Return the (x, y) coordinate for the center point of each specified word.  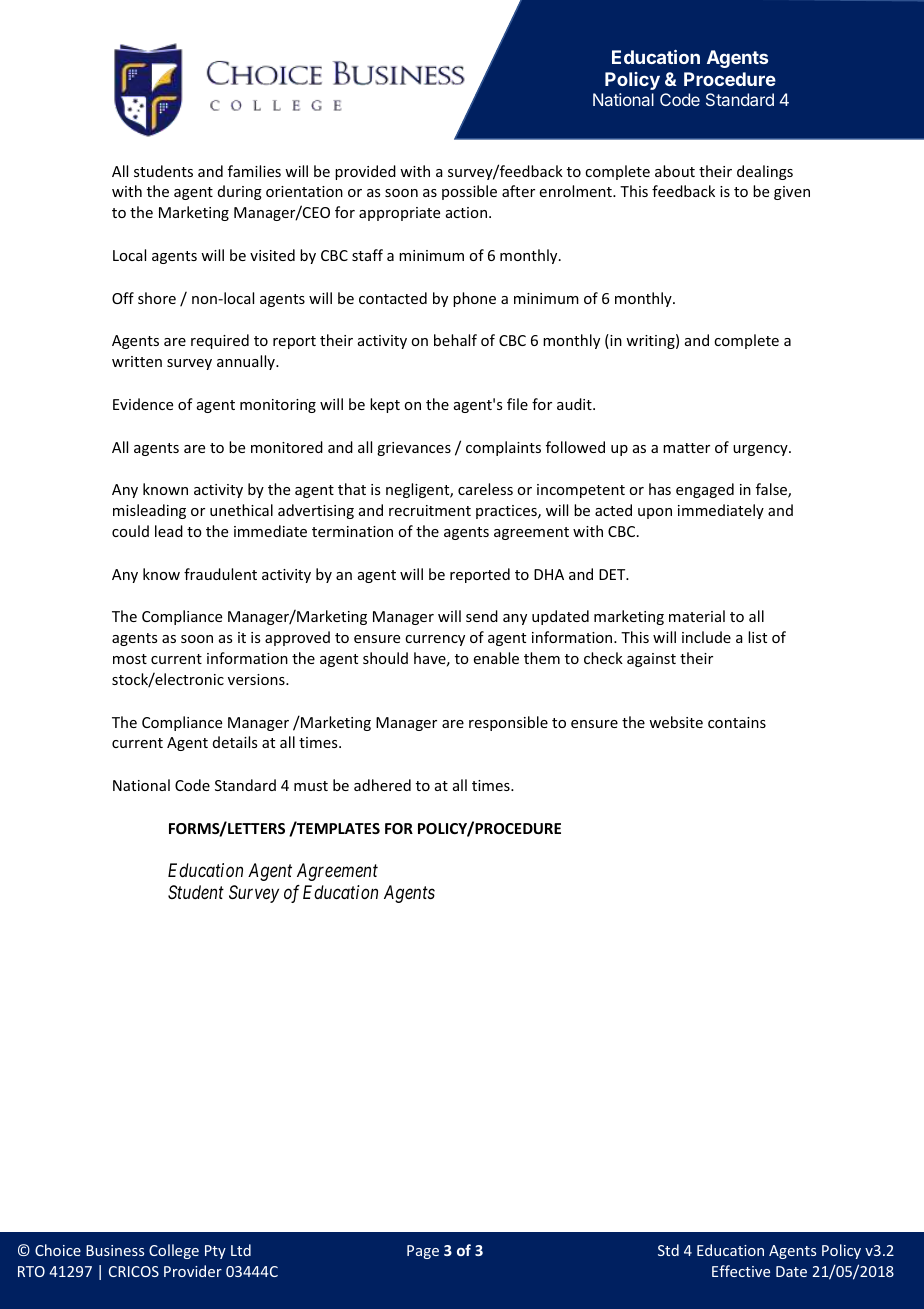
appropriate (399, 214)
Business (115, 1250)
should (385, 658)
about (675, 171)
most (130, 659)
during (240, 192)
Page (423, 1252)
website (676, 722)
